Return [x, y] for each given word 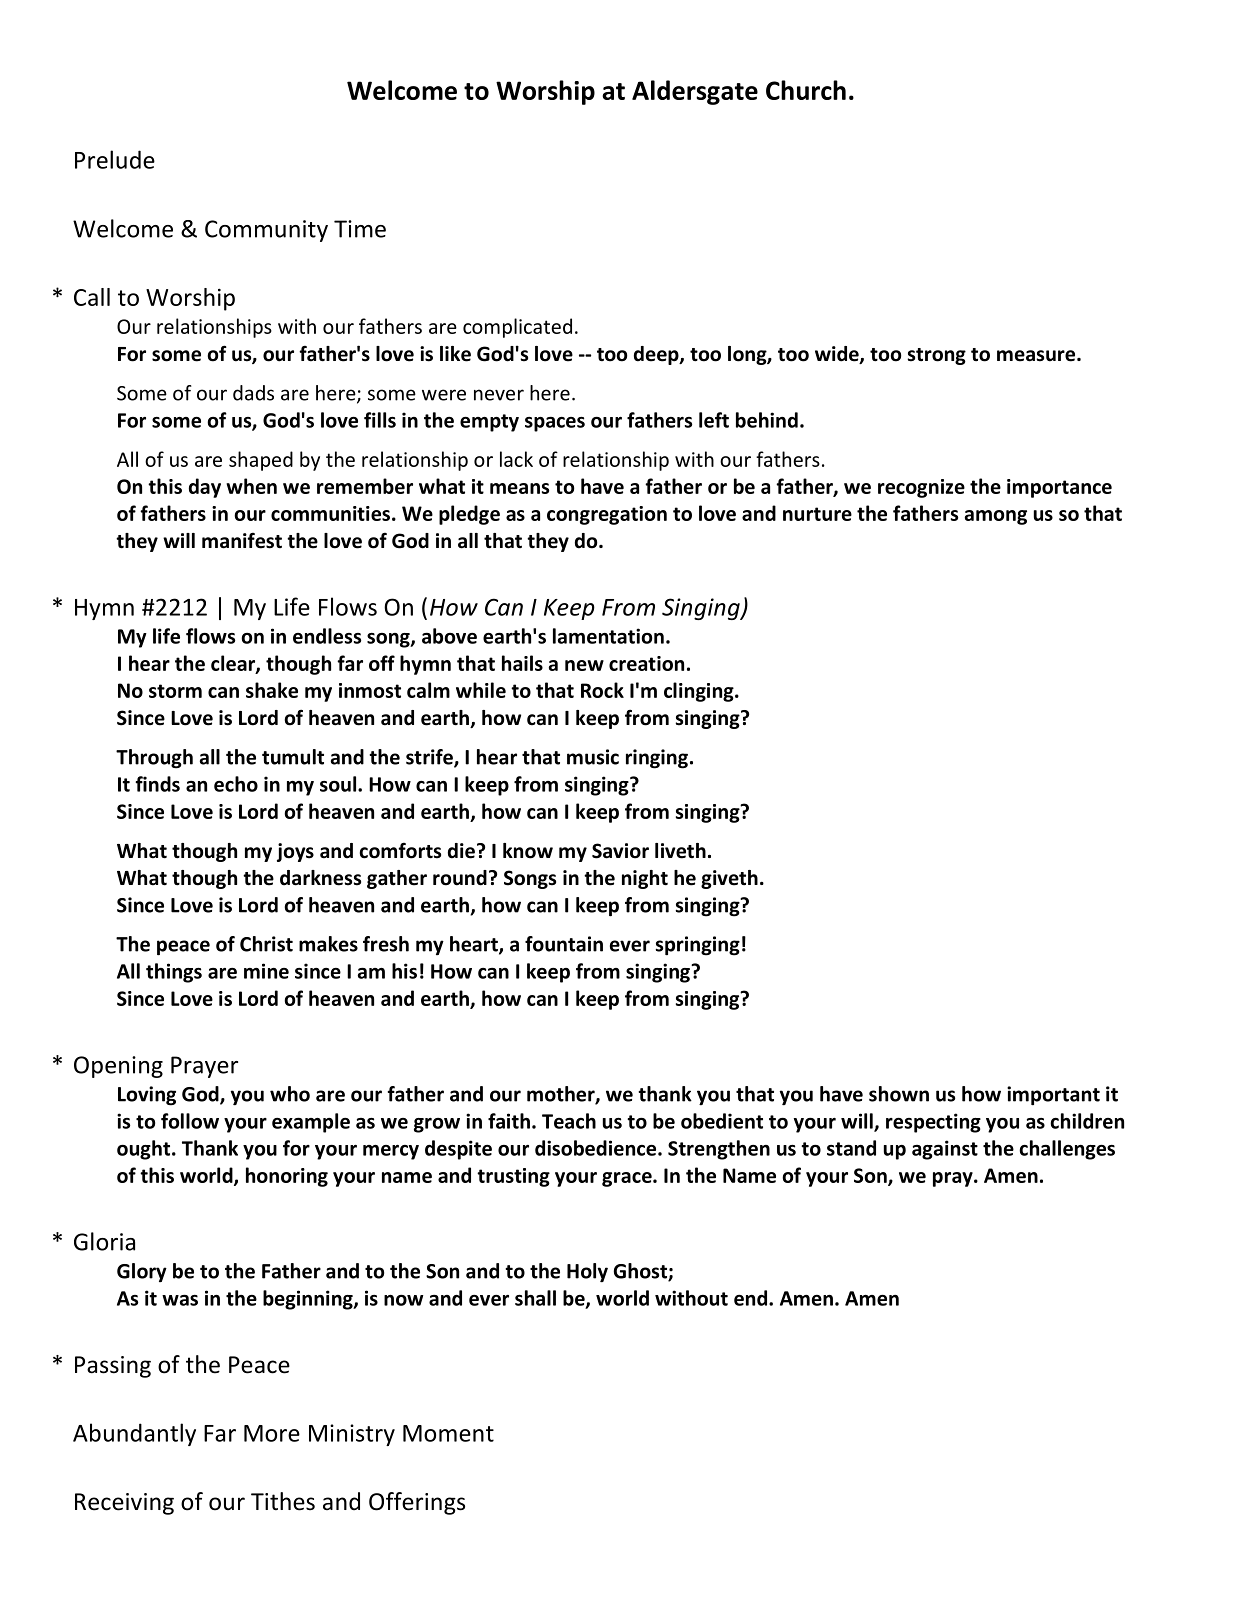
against [945, 1150]
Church [806, 90]
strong [937, 356]
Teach [569, 1121]
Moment [448, 1433]
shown [899, 1094]
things [174, 973]
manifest [242, 540]
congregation [607, 515]
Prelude [115, 159]
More [272, 1433]
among [996, 517]
